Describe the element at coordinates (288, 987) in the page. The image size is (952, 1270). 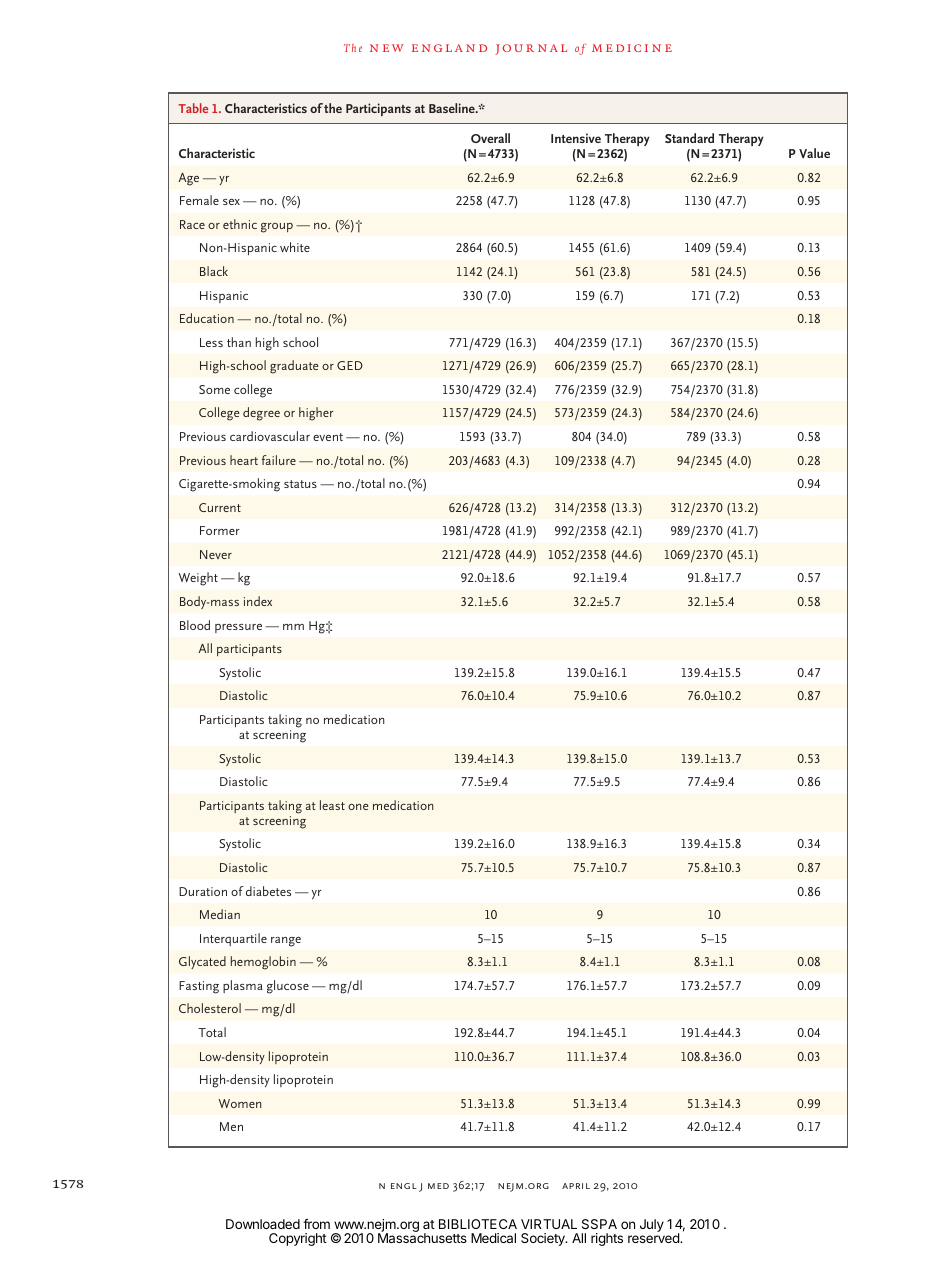
I see `glucose` at that location.
